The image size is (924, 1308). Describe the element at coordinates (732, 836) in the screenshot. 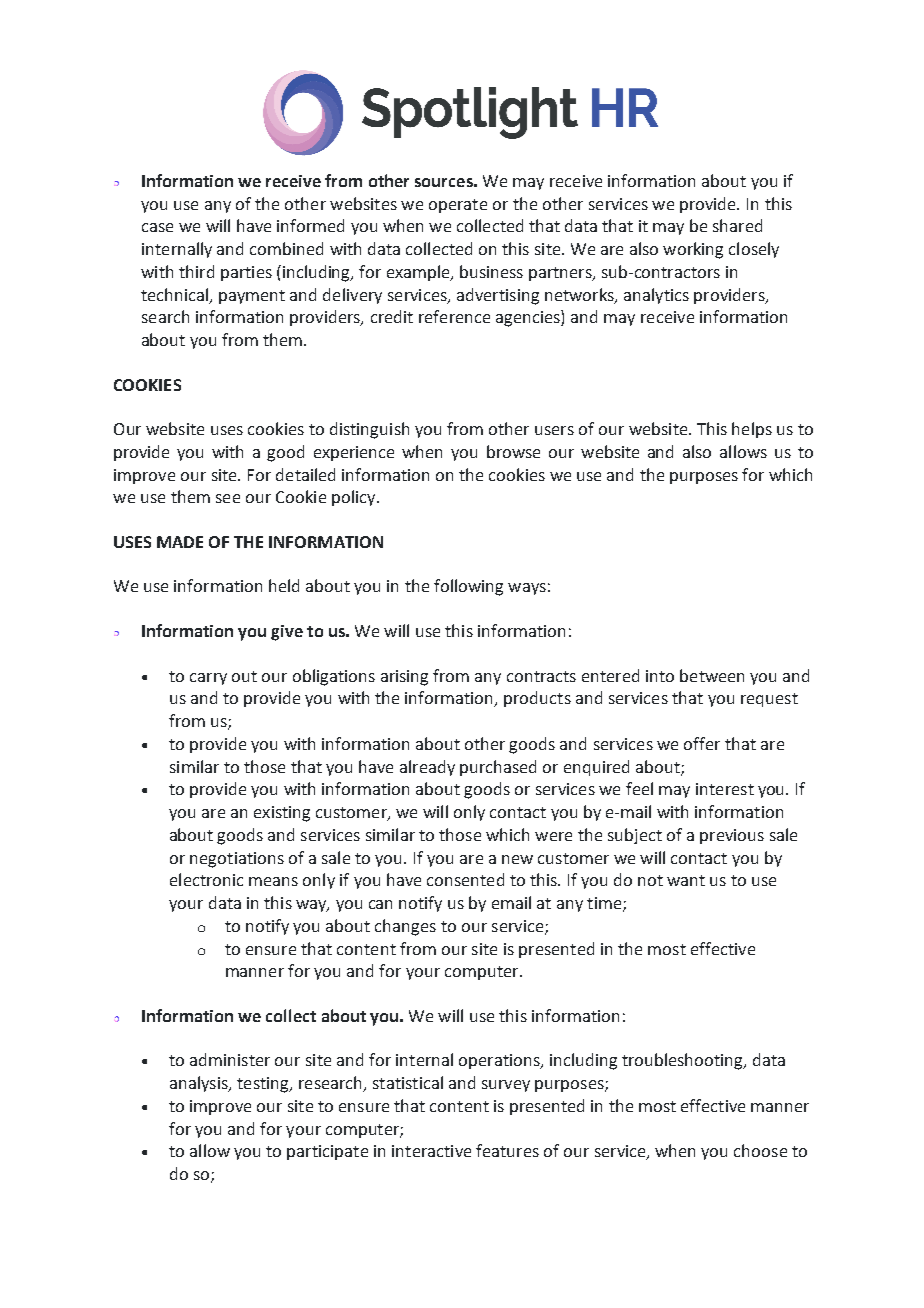

I see `previous` at that location.
